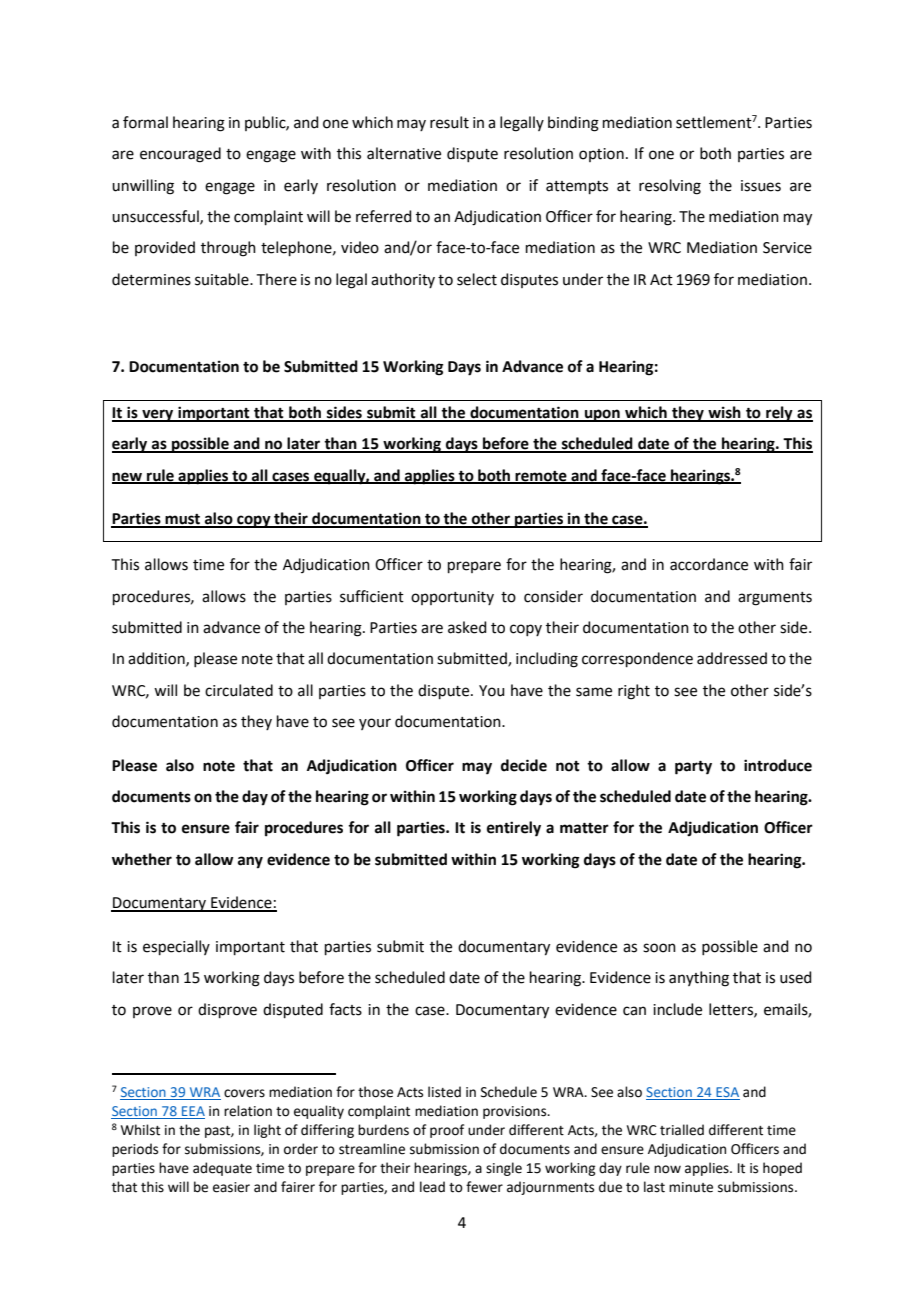 The image size is (924, 1308). Describe the element at coordinates (180, 155) in the page. I see `encouraged` at that location.
